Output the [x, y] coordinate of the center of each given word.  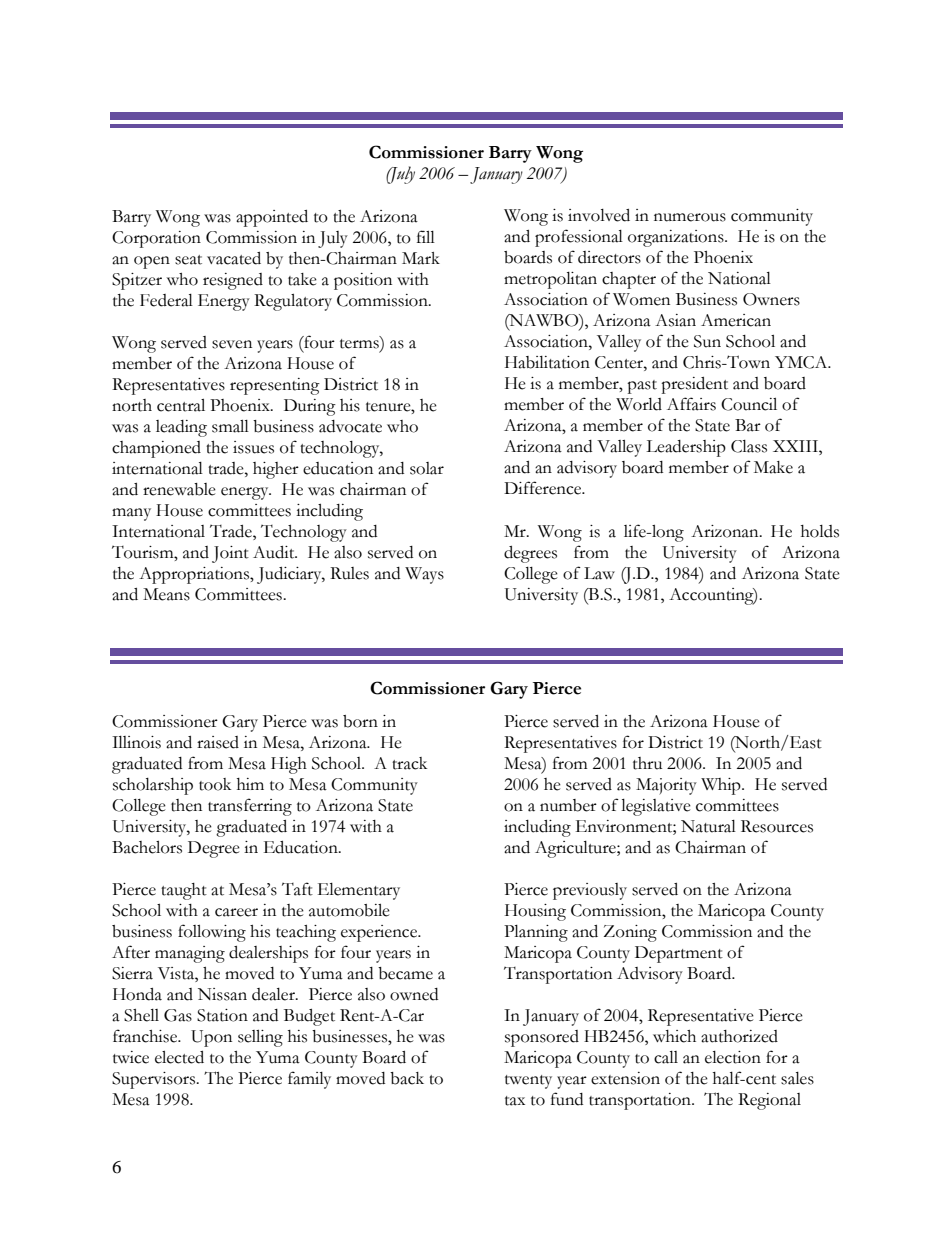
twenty [528, 1082]
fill [426, 236]
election [733, 1057]
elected [179, 1057]
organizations [677, 238]
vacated [234, 258]
